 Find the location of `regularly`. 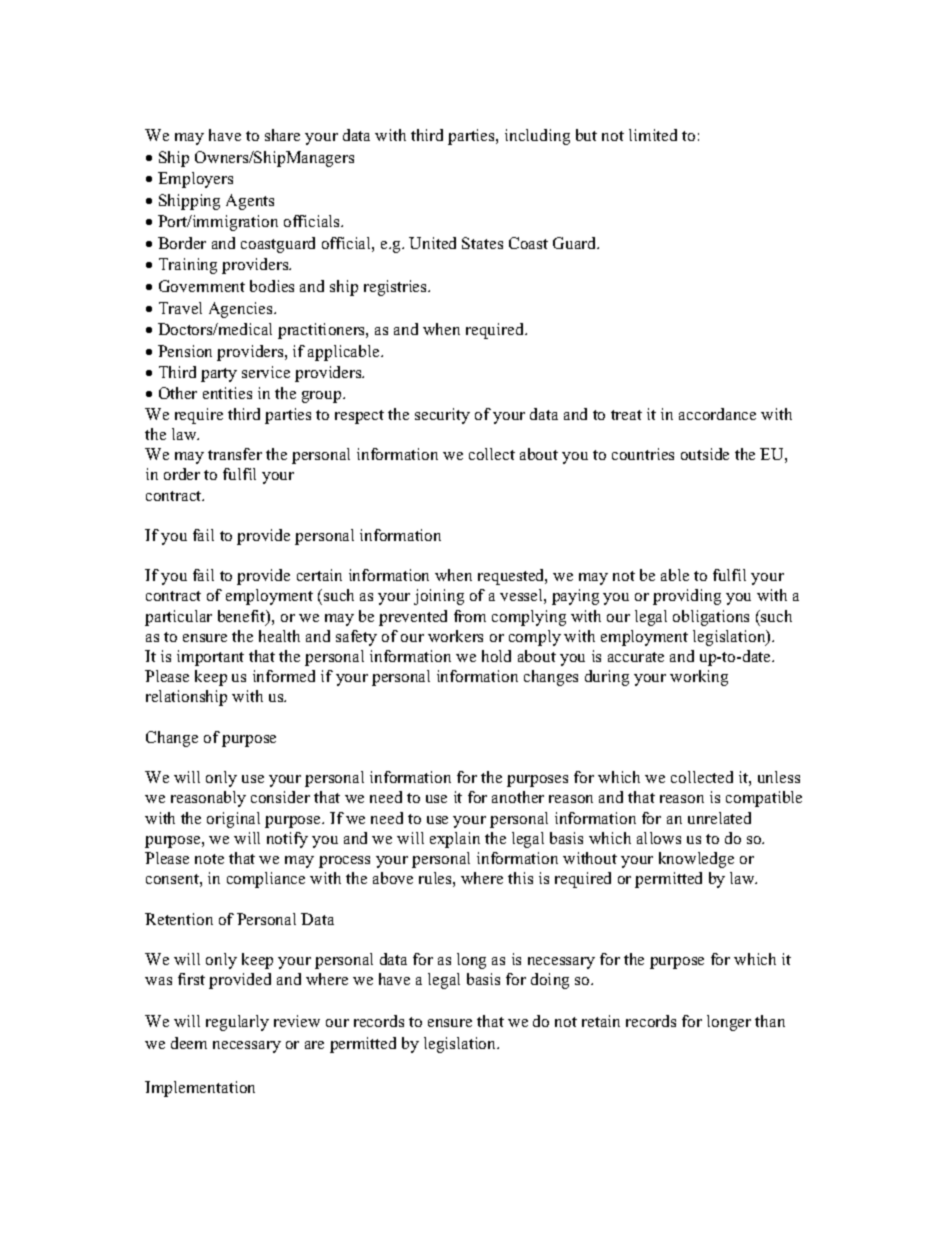

regularly is located at coordinates (237, 1023).
